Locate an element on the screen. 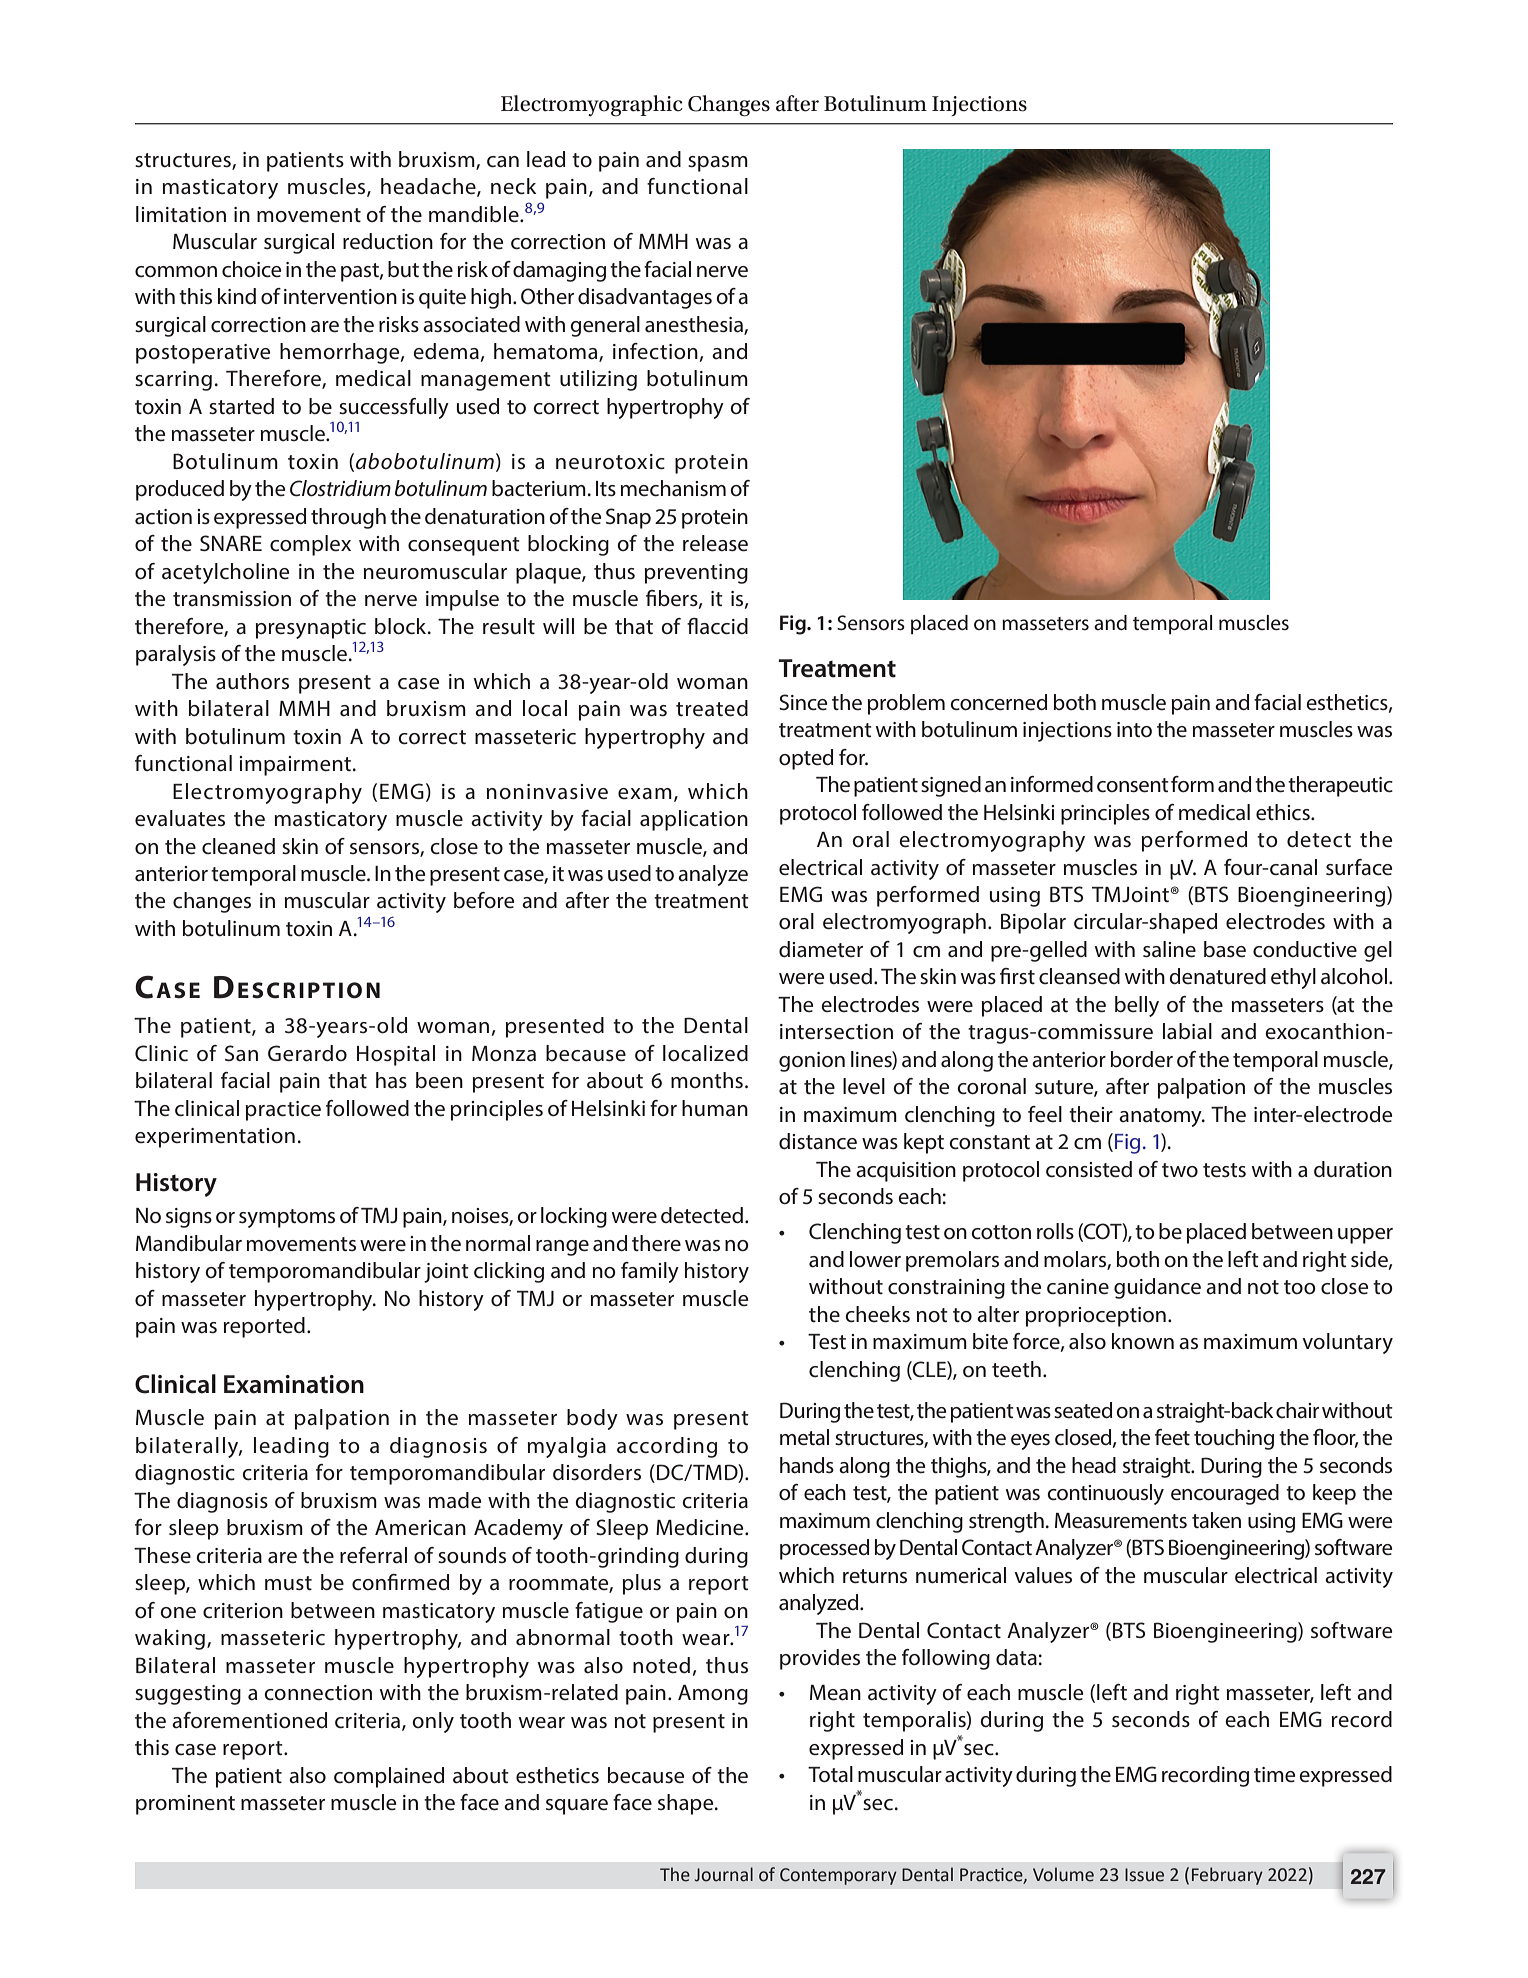 The width and height of the screenshot is (1528, 1978). metal is located at coordinates (804, 1437).
